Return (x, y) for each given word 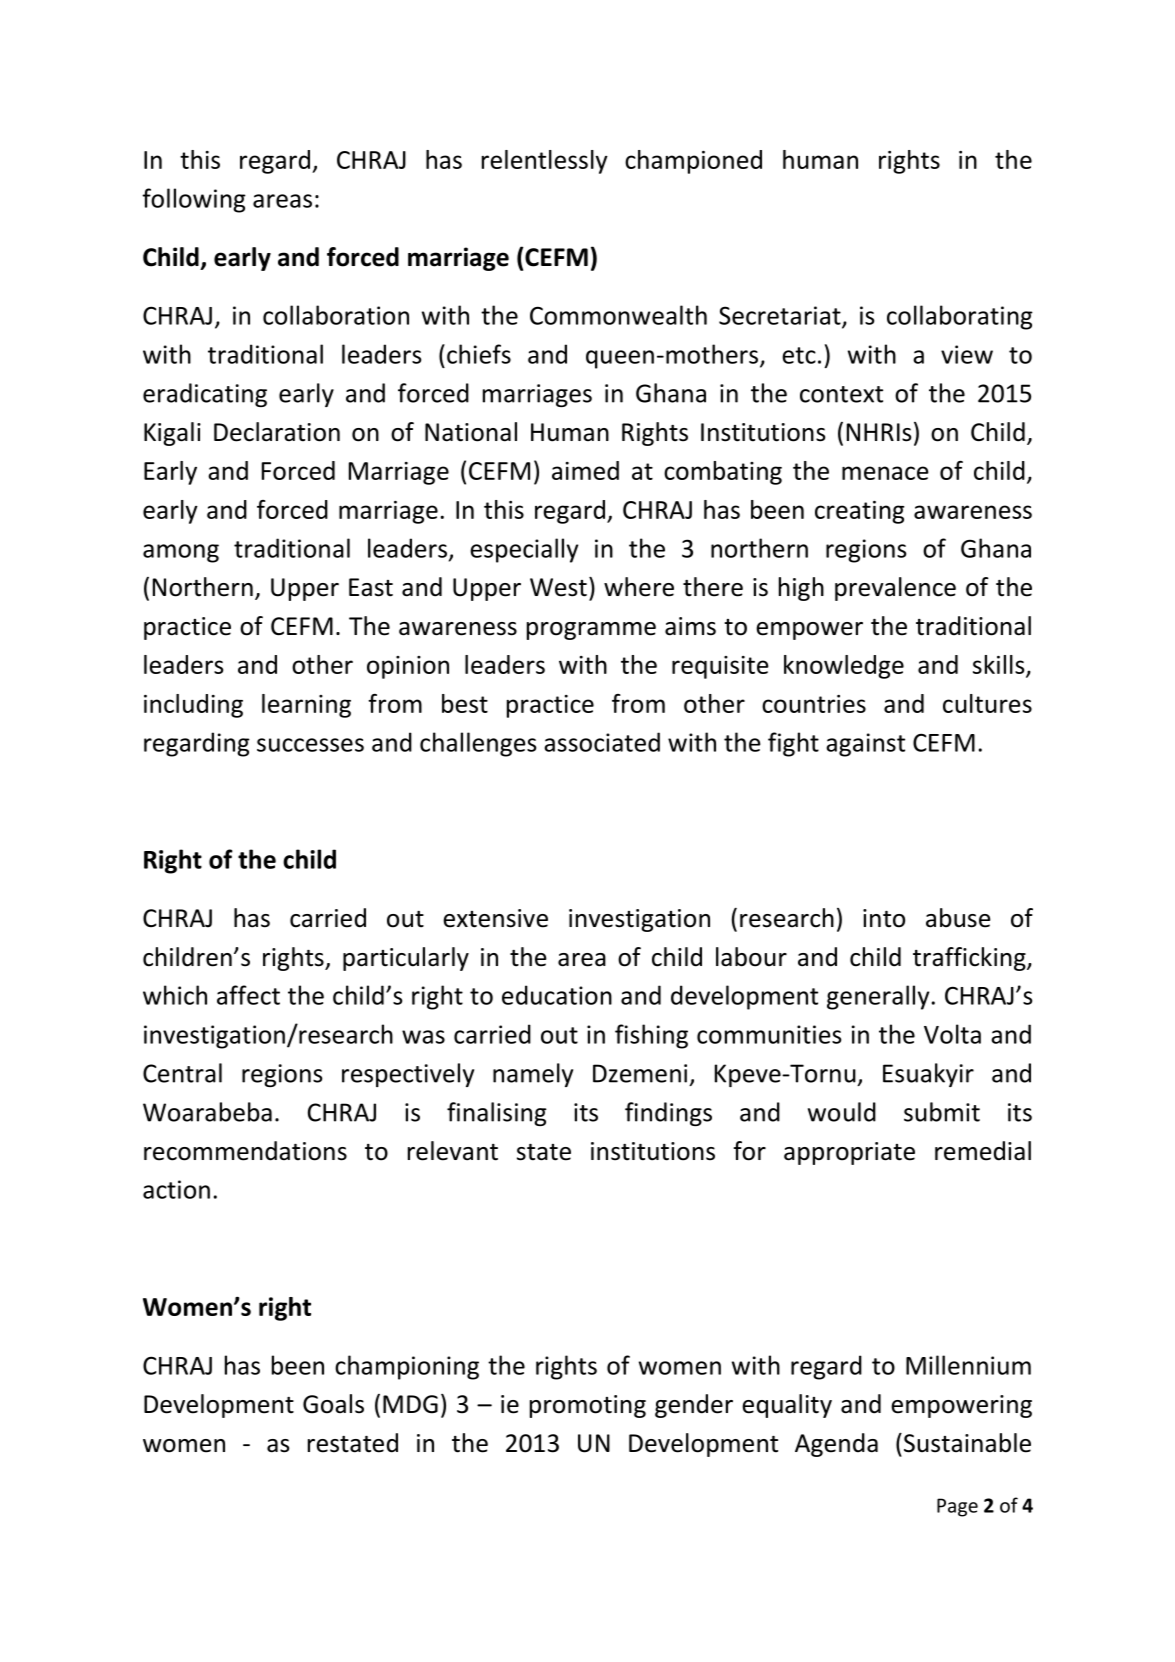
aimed (585, 470)
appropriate (849, 1153)
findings (668, 1114)
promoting (588, 1406)
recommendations (245, 1151)
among (181, 553)
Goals (333, 1404)
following (194, 200)
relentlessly (545, 162)
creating (859, 512)
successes (310, 745)
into (884, 918)
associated (602, 742)
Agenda (836, 1445)
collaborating (960, 317)
